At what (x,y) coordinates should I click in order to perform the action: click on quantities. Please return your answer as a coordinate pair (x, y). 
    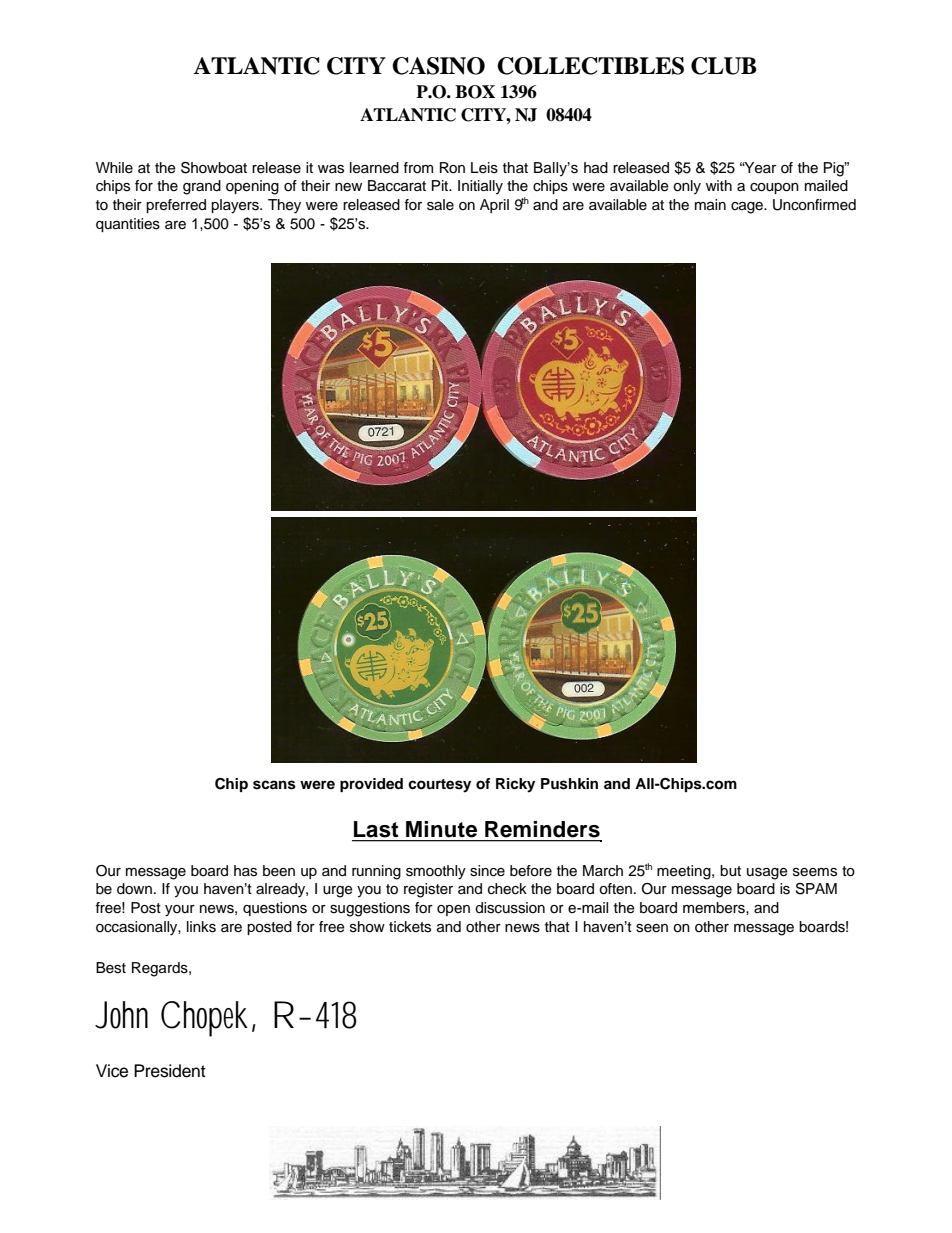
    Looking at the image, I should click on (128, 225).
